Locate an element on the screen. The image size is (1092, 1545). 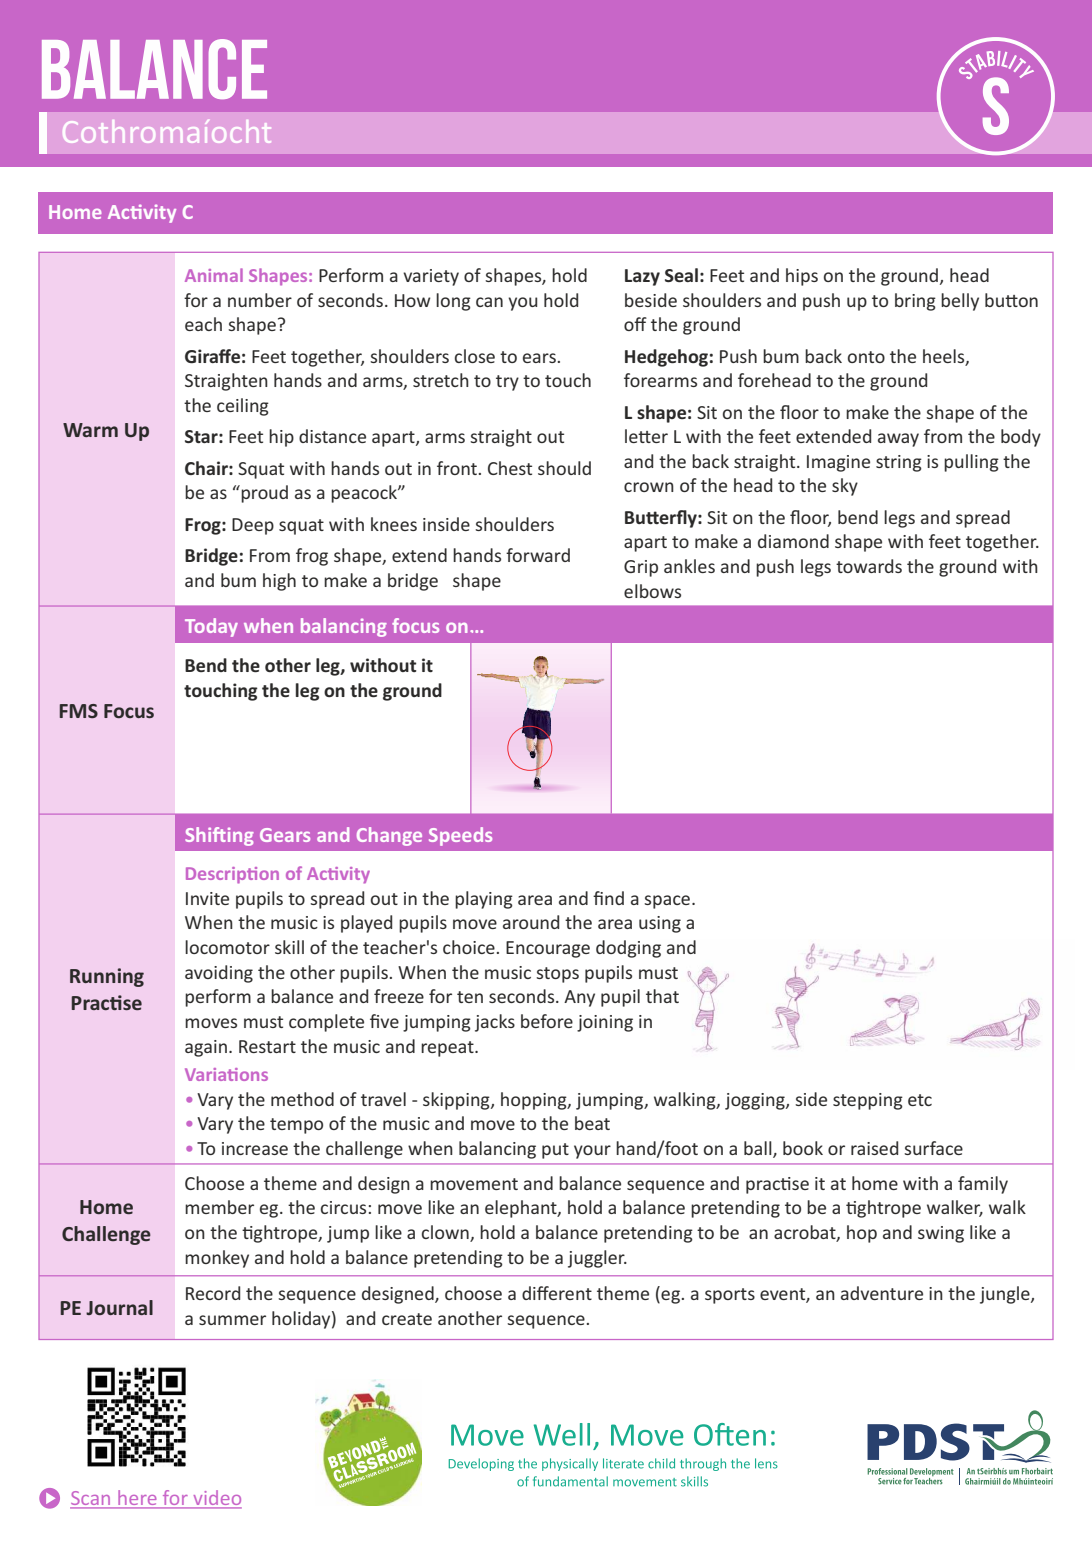
Grip is located at coordinates (641, 568).
